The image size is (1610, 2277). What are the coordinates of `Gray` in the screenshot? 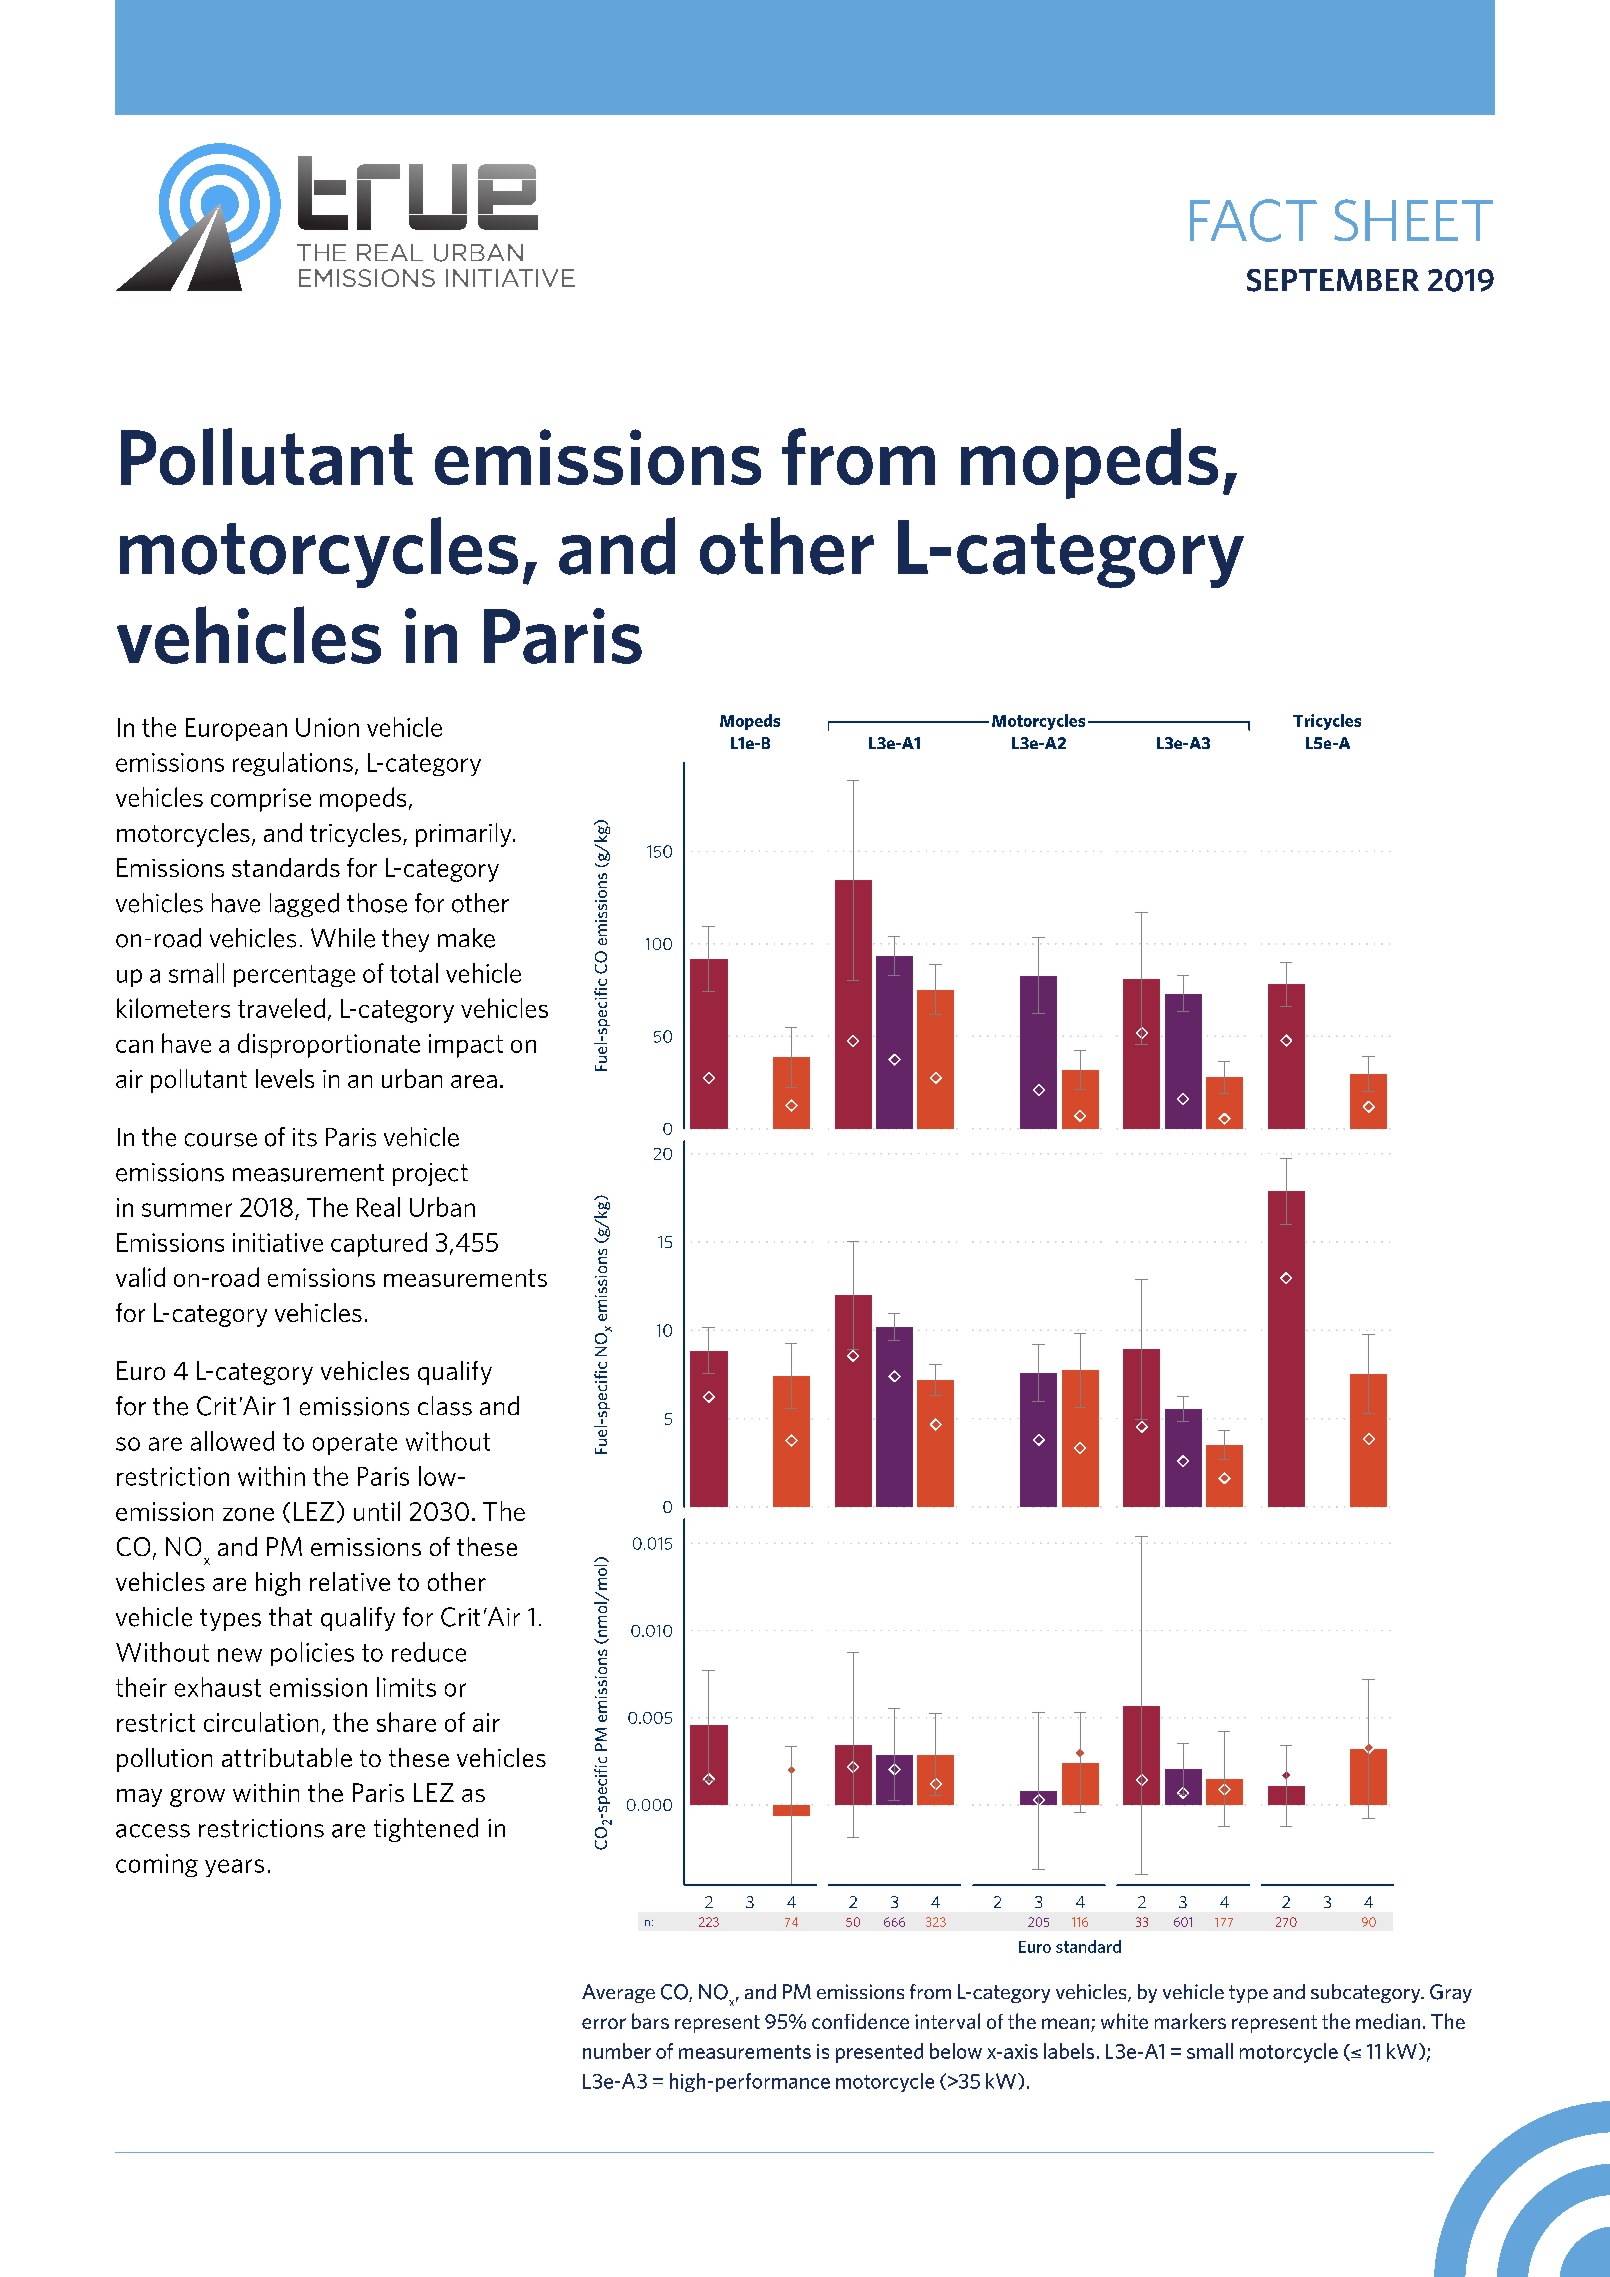 It's located at (1451, 1993).
